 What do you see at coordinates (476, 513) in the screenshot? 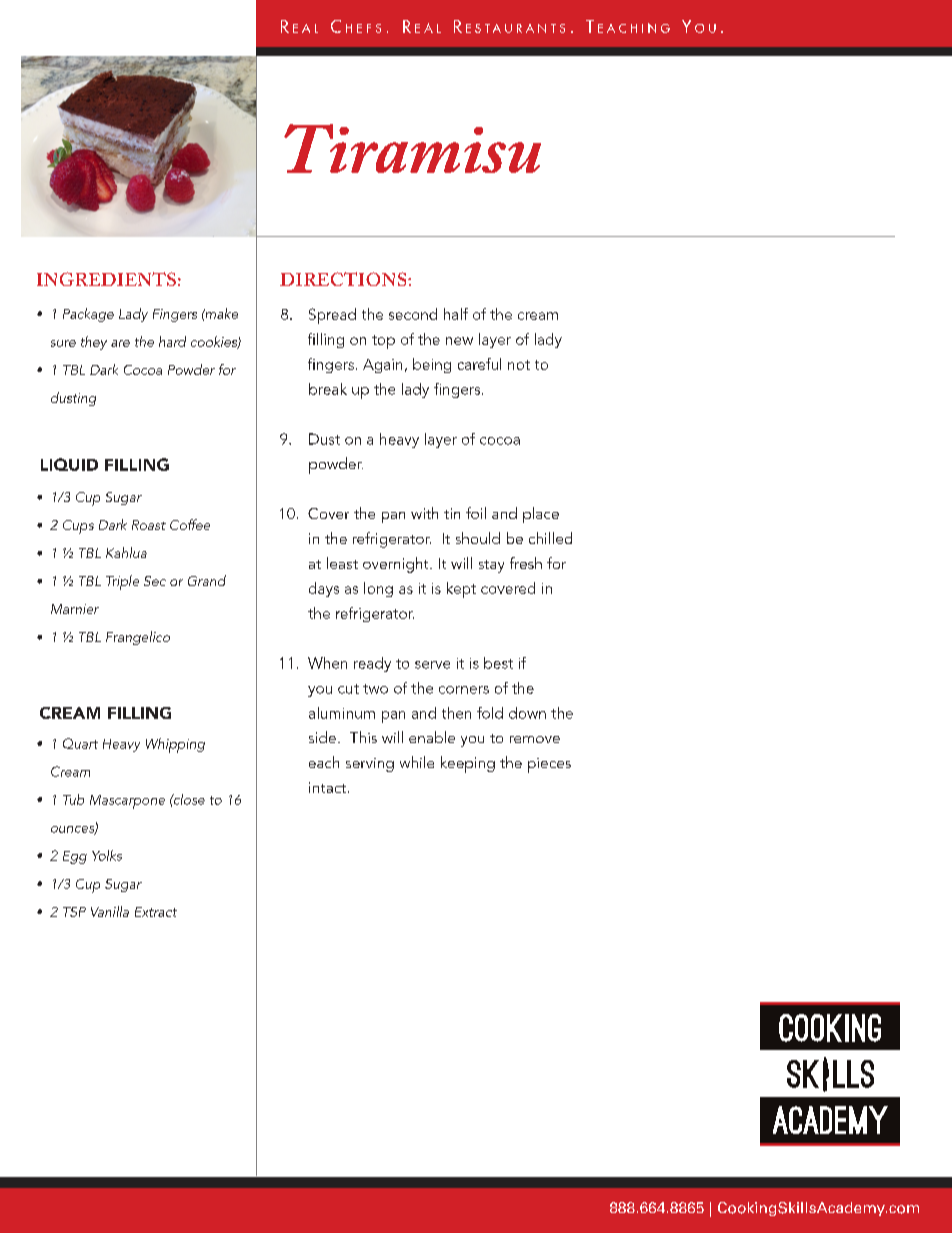
I see `foil` at bounding box center [476, 513].
